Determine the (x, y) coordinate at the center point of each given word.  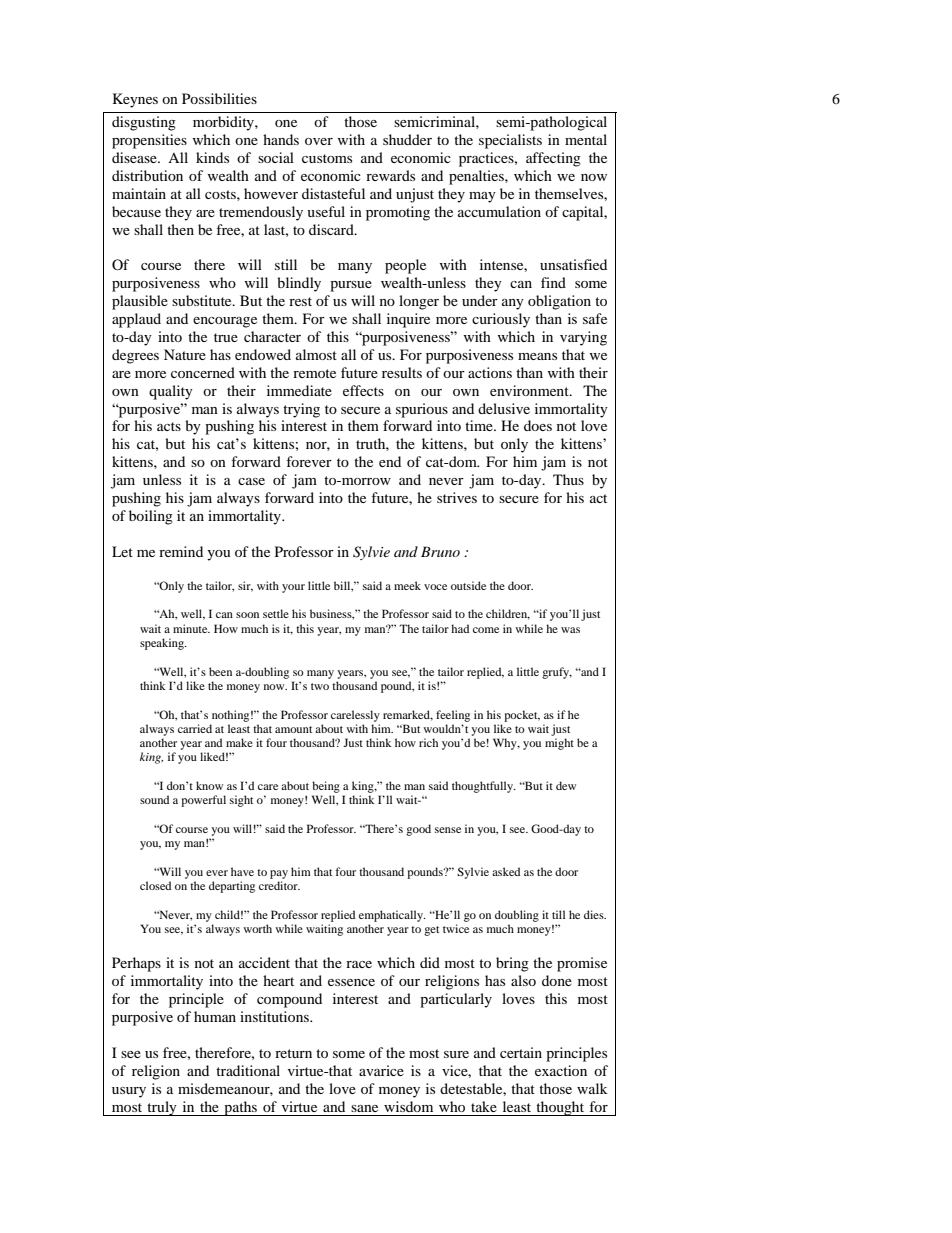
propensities (149, 141)
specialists (510, 141)
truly (162, 1108)
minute (191, 628)
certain (521, 1052)
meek (407, 585)
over (319, 141)
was (570, 630)
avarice (381, 1070)
